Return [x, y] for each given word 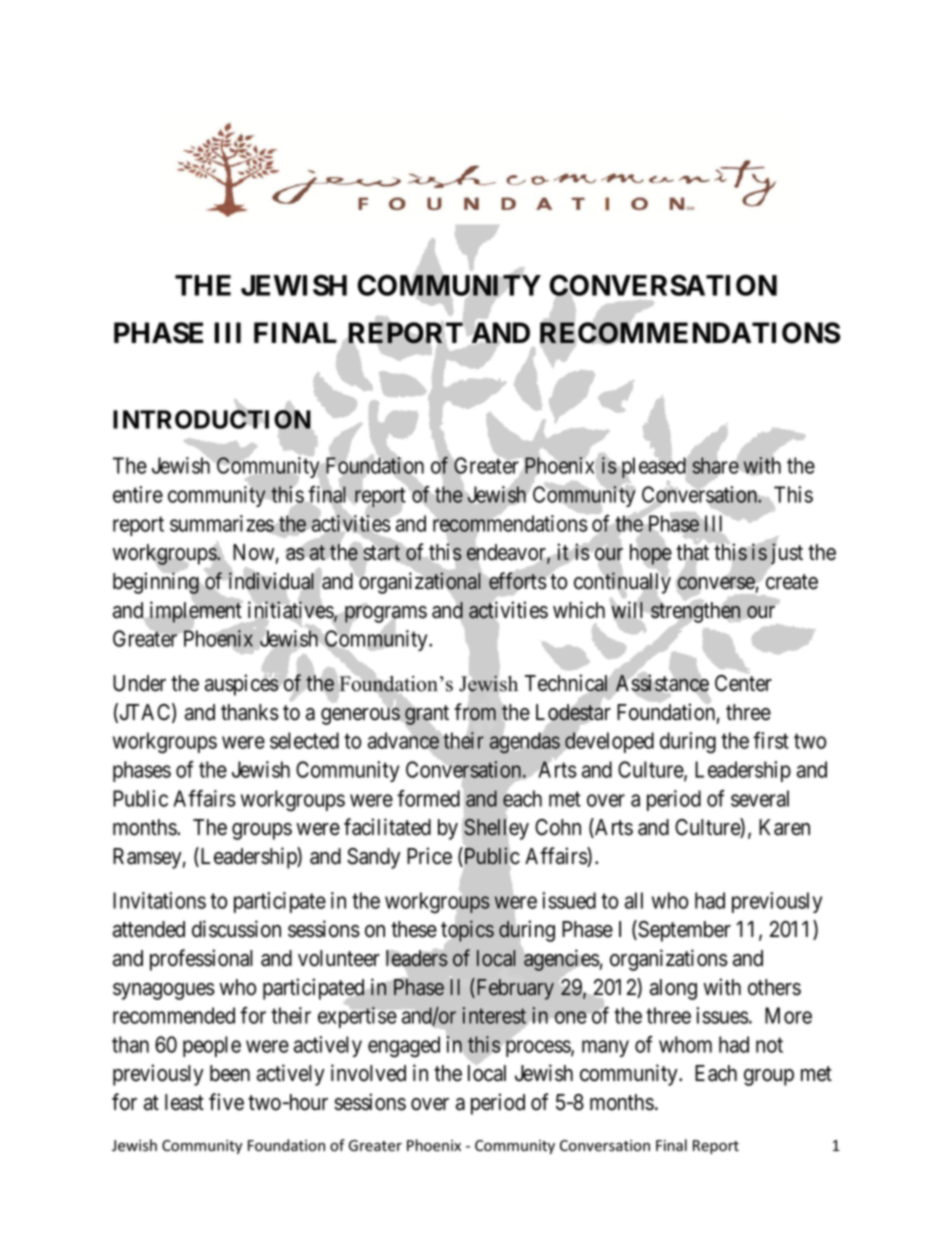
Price [429, 856]
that [692, 553]
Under [139, 683]
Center [743, 683]
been [230, 1073]
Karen [784, 827]
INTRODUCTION [213, 420]
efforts [517, 581]
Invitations [159, 900]
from [475, 712]
